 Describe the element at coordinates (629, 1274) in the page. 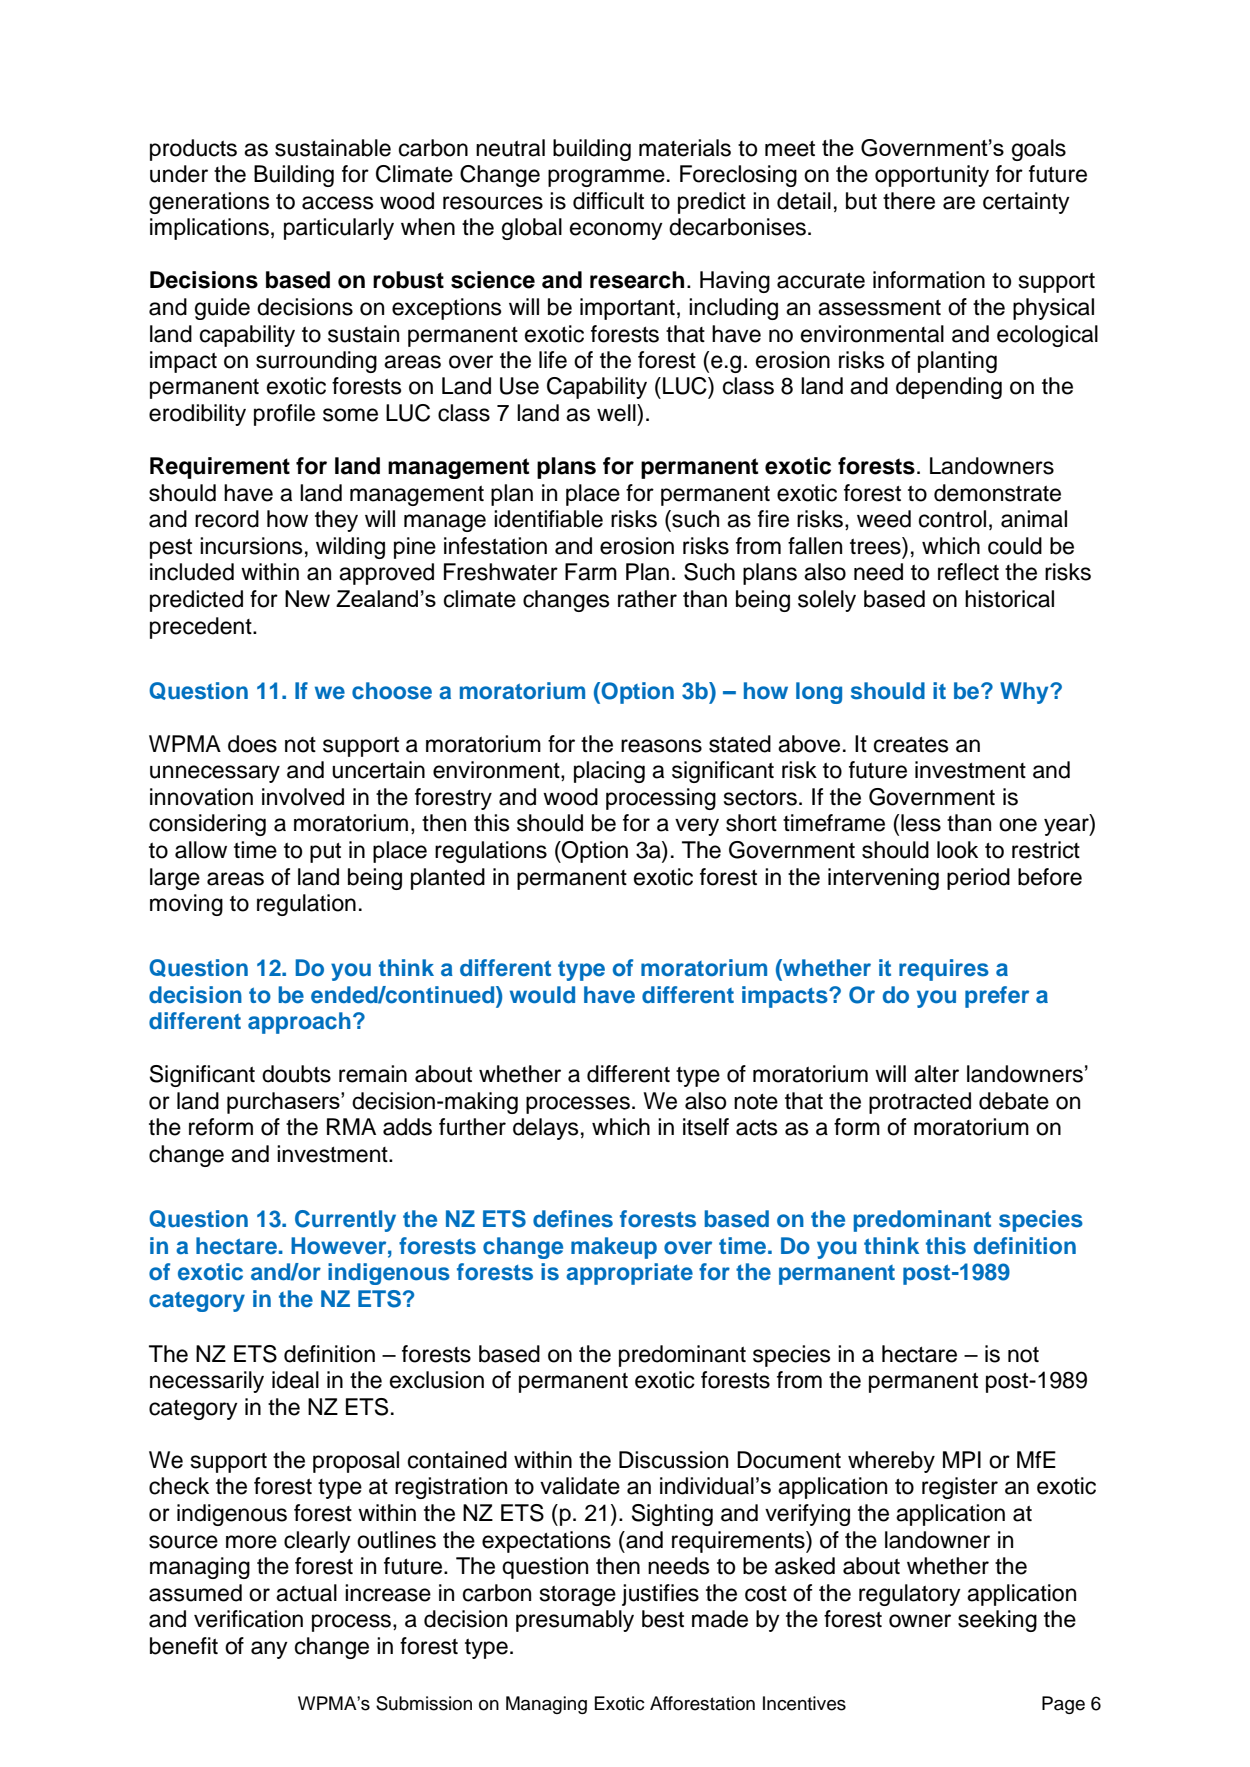

I see `appropriate` at that location.
